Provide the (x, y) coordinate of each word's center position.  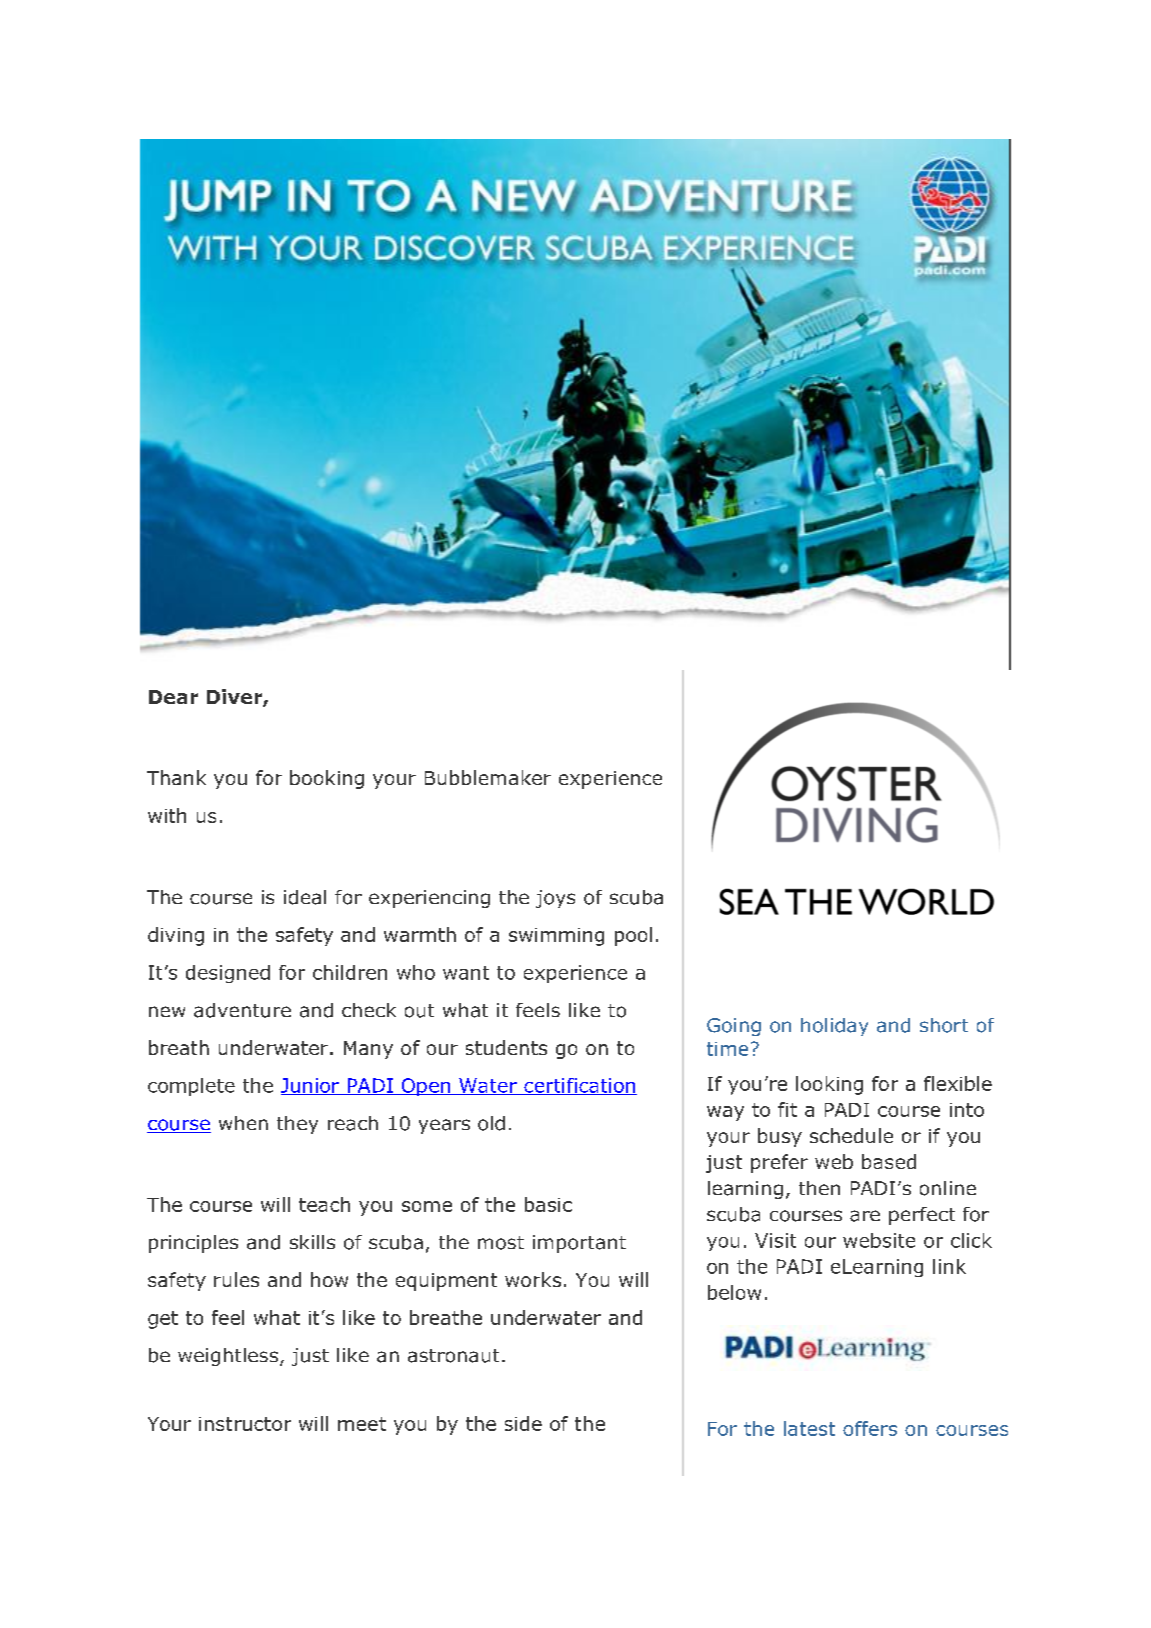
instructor (245, 1424)
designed (228, 974)
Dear (173, 697)
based (889, 1161)
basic (548, 1204)
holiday (834, 1027)
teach (324, 1204)
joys (555, 899)
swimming (556, 937)
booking (327, 779)
